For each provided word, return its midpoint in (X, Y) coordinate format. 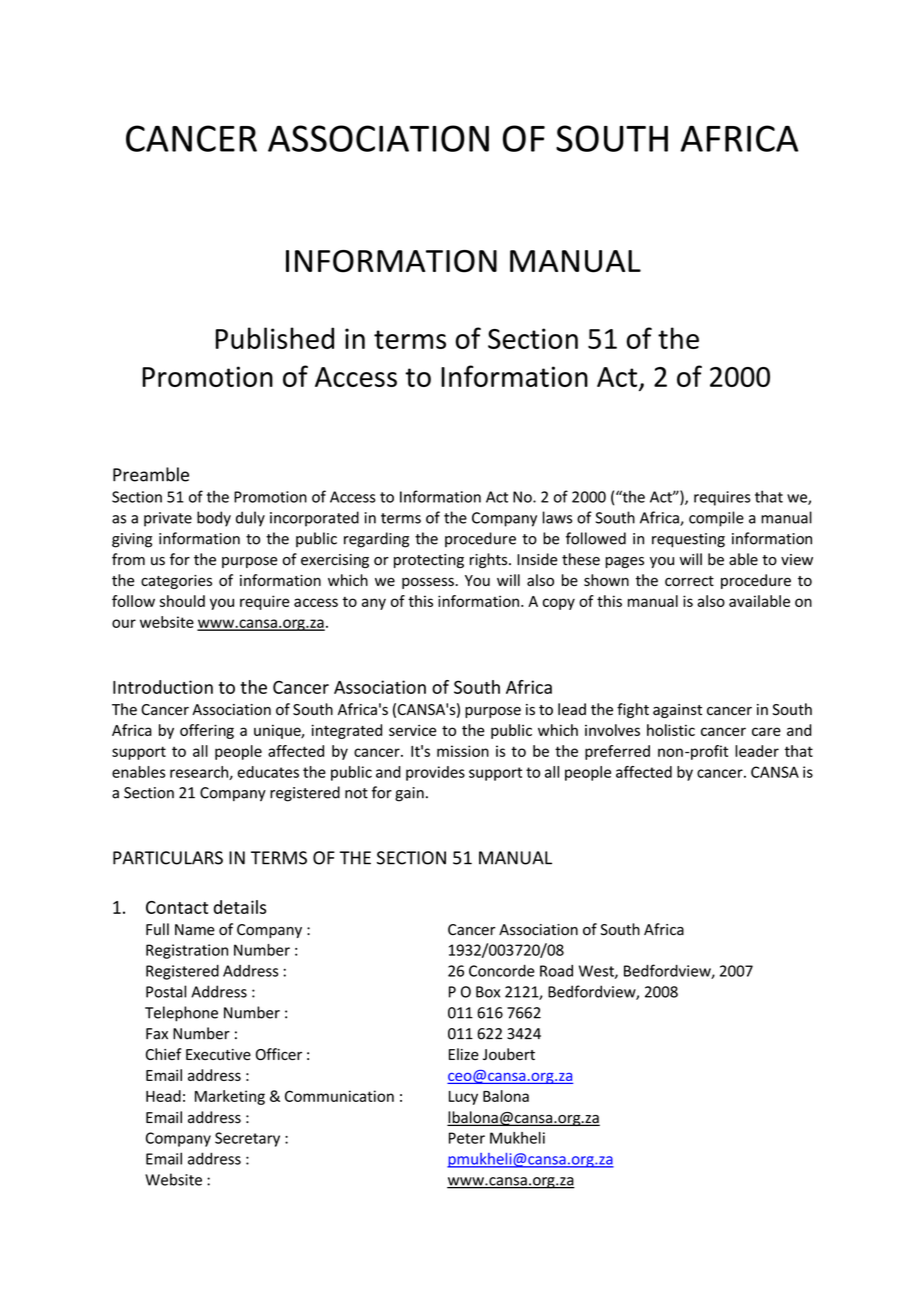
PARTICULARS (168, 858)
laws (557, 517)
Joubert (509, 1054)
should (182, 601)
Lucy (463, 1098)
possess (428, 583)
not (356, 793)
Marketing (230, 1097)
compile (716, 519)
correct (689, 581)
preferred (617, 752)
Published (275, 338)
